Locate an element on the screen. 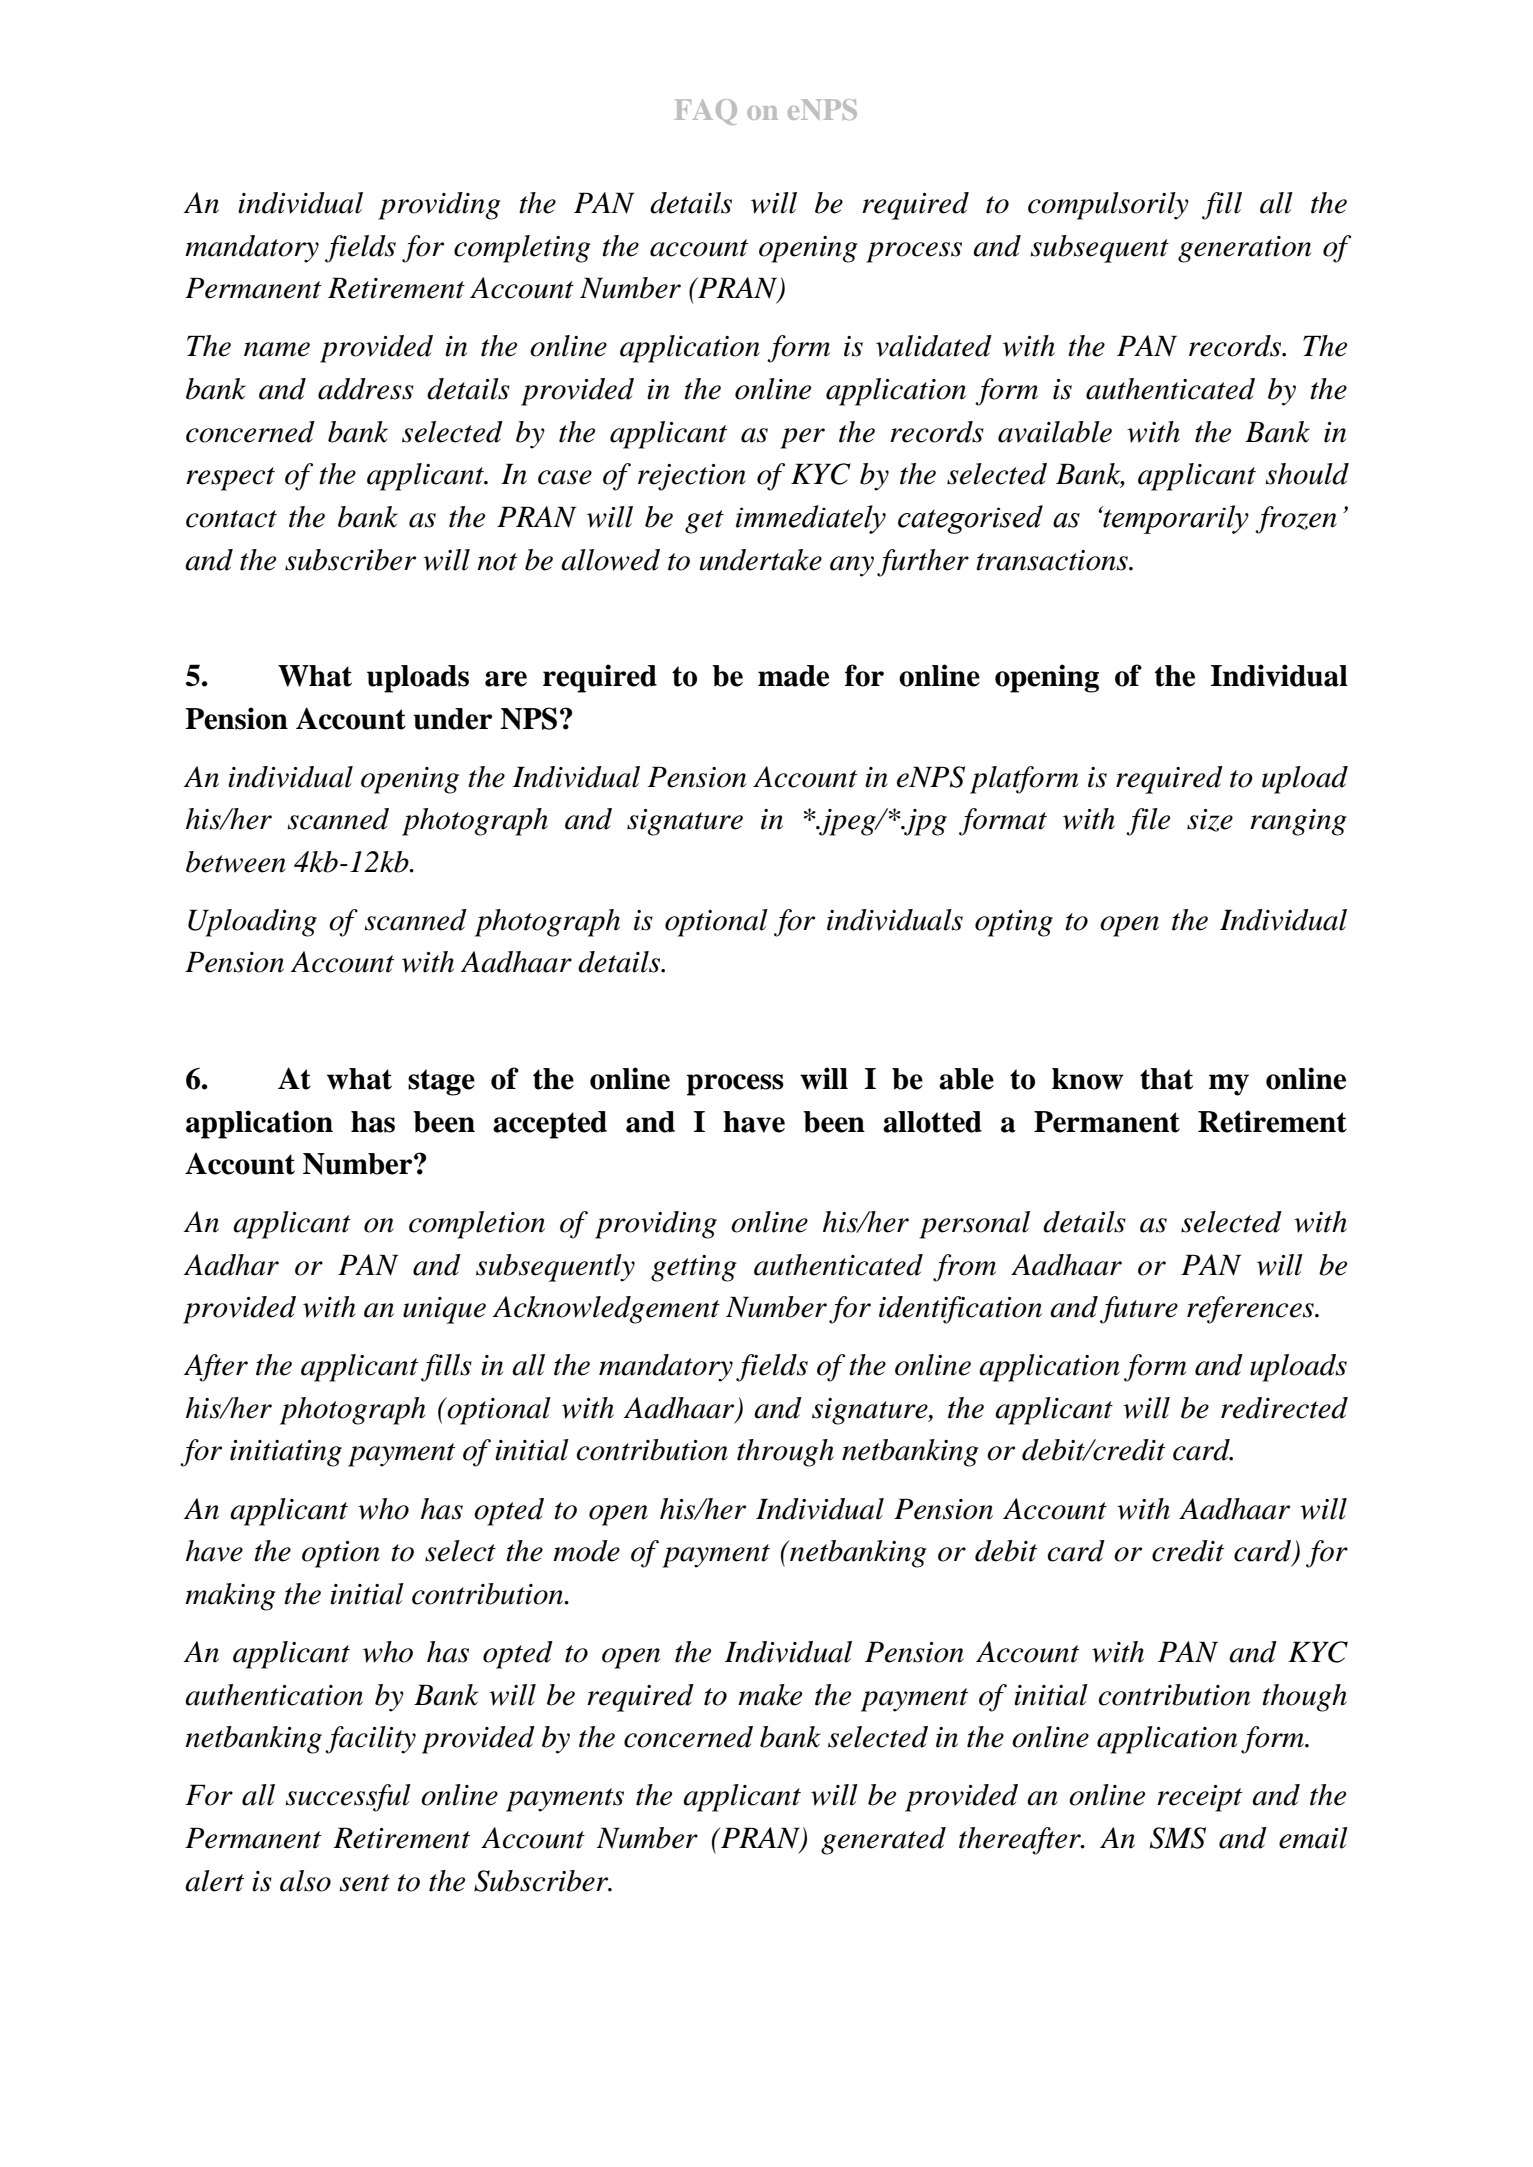 The width and height of the screenshot is (1533, 2167). any is located at coordinates (852, 566).
